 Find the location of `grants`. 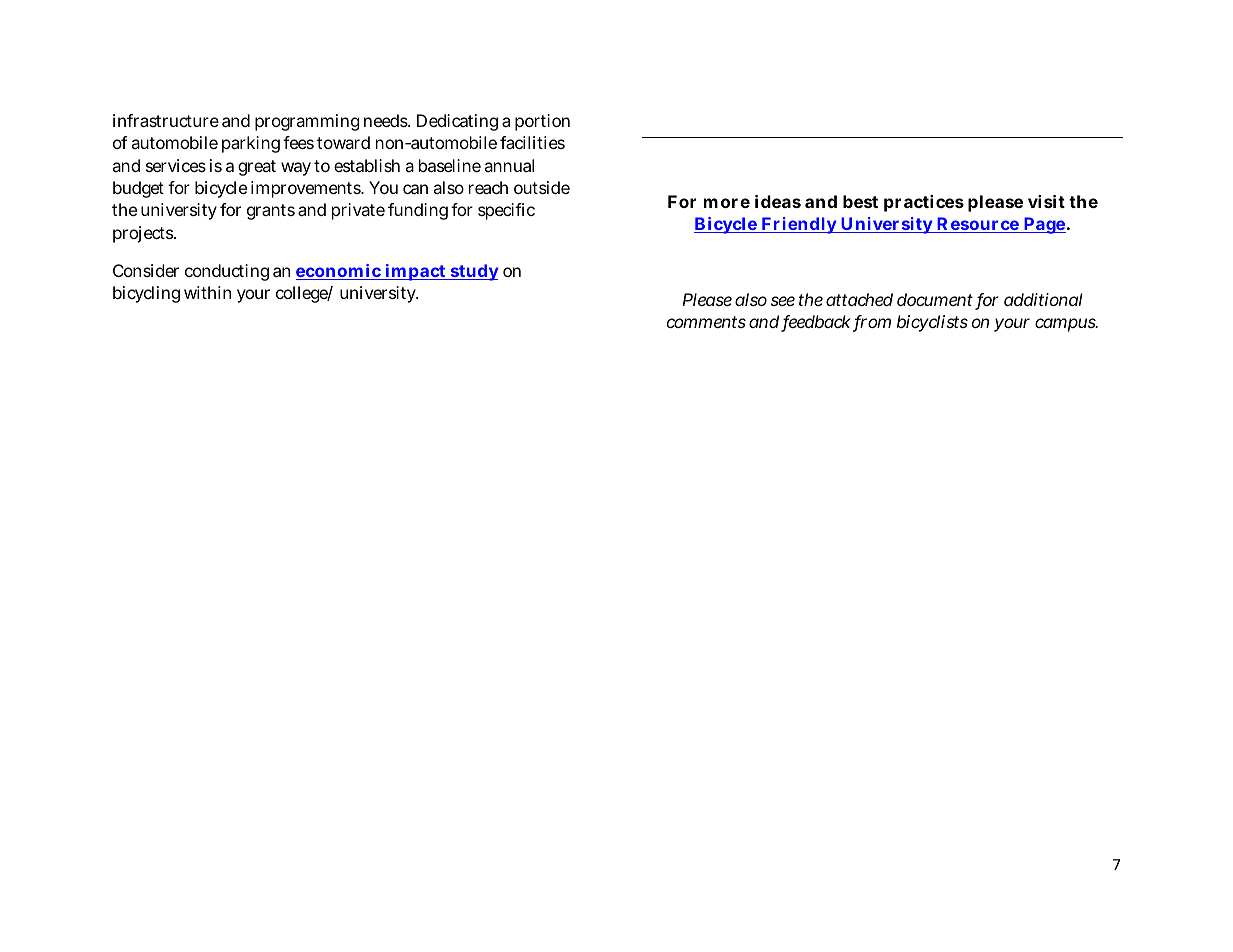

grants is located at coordinates (271, 212).
